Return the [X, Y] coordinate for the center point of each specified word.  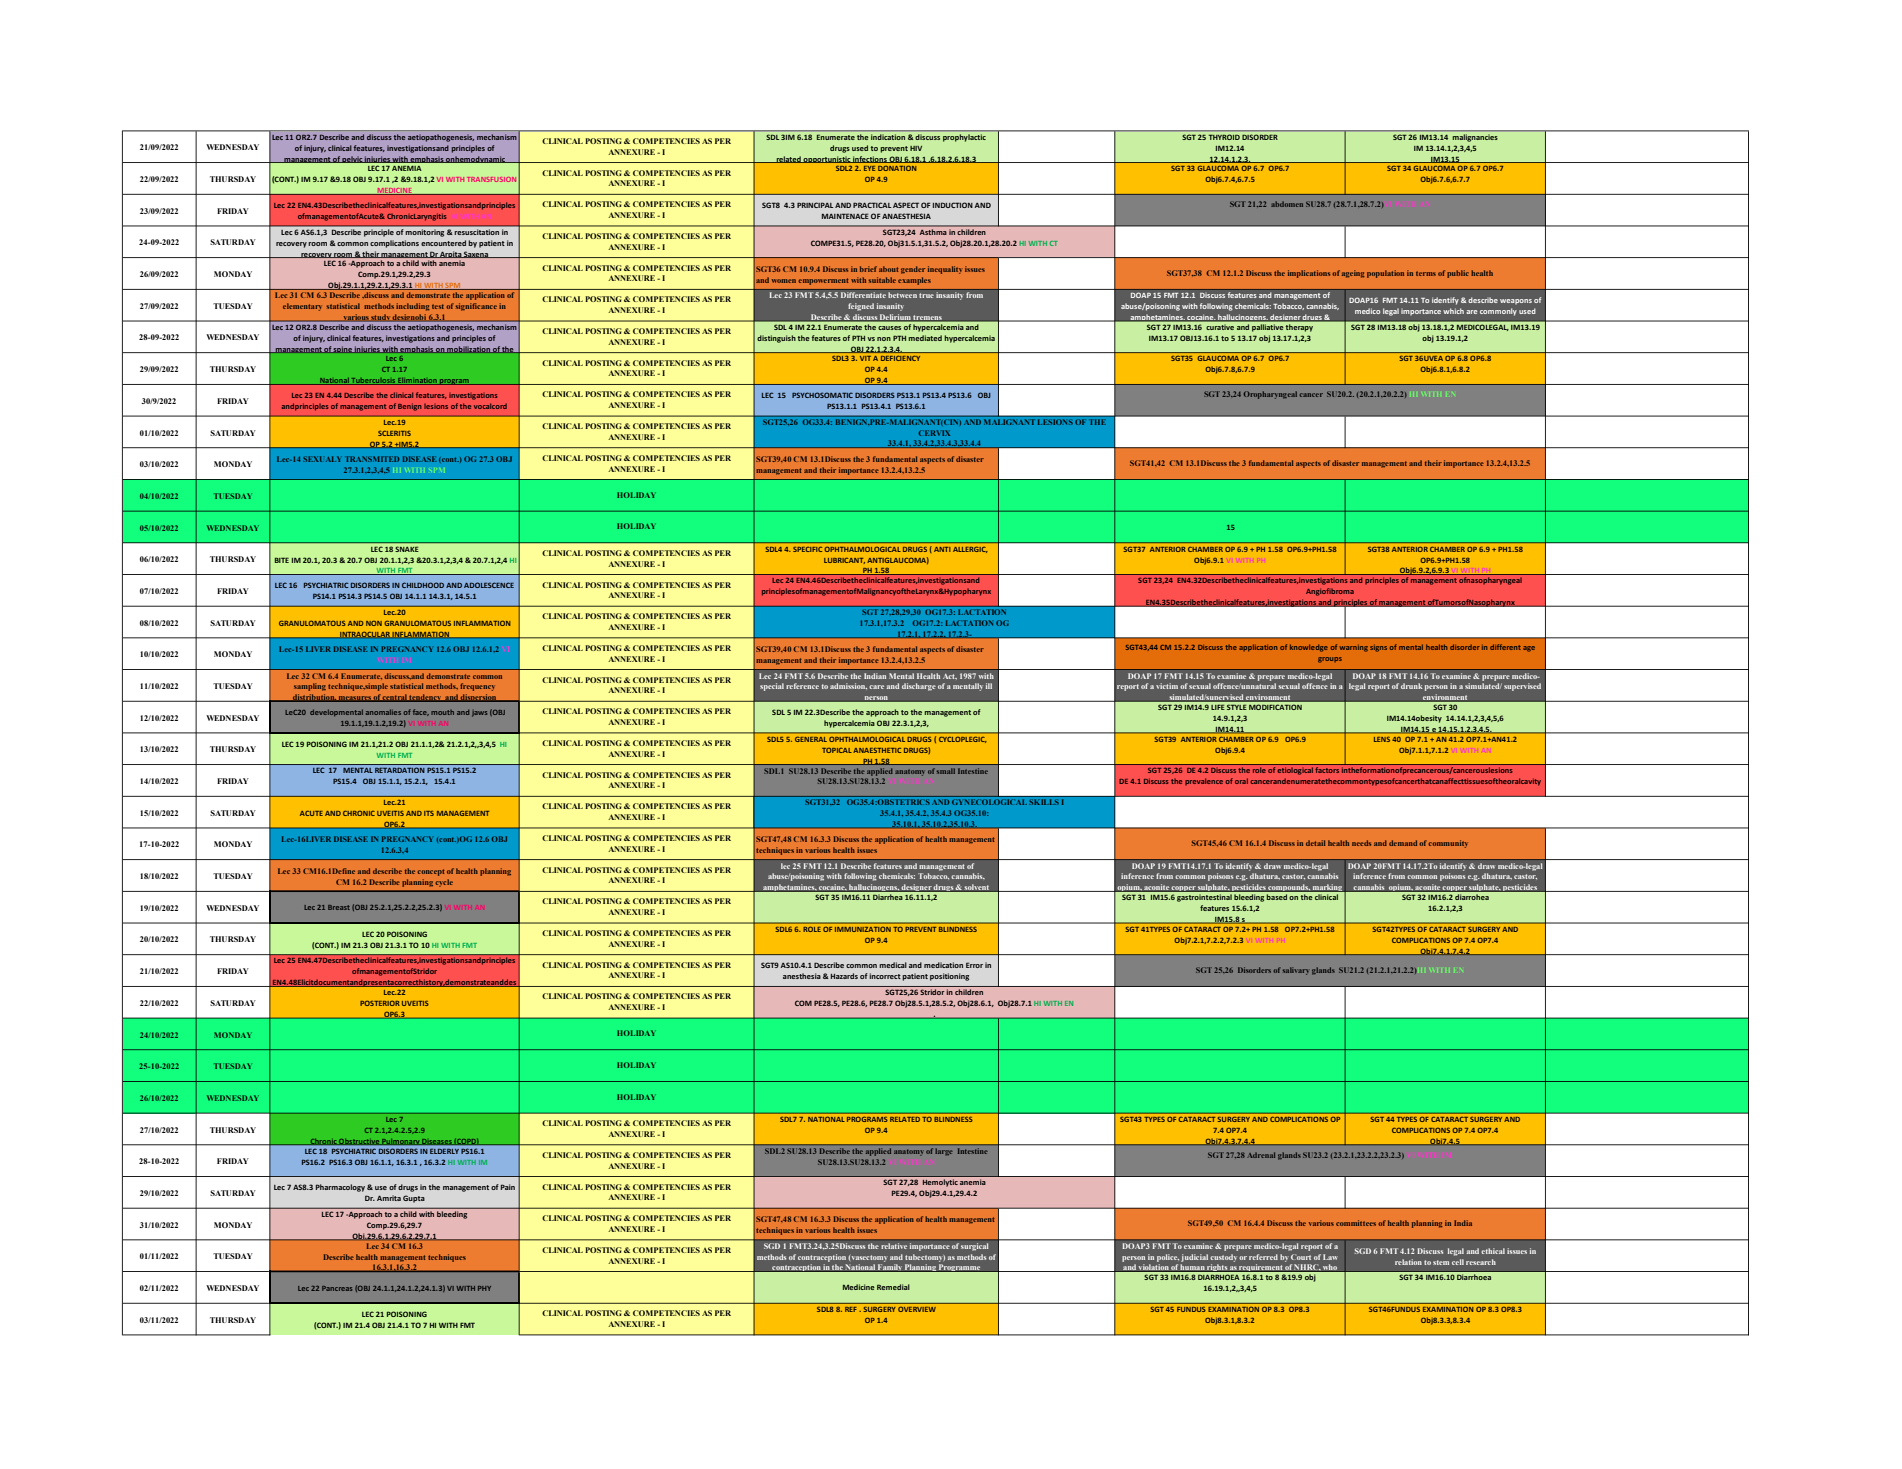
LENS [1382, 739]
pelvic [352, 159]
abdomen [1287, 204]
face [421, 712]
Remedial [893, 1287]
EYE [869, 168]
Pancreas [337, 1288]
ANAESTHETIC [877, 750]
